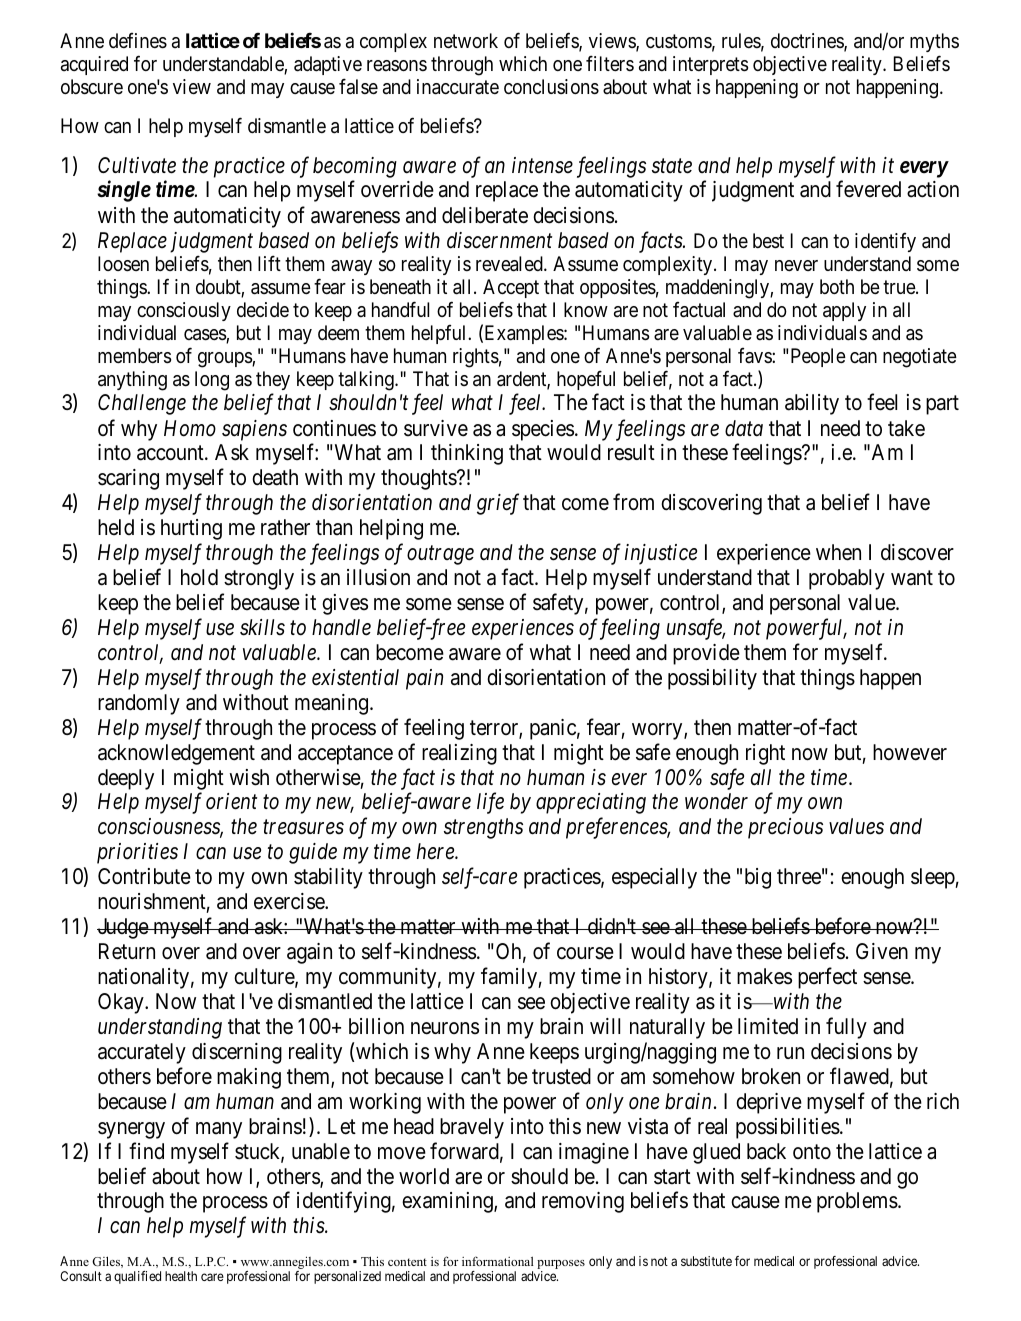  What do you see at coordinates (137, 853) in the page?
I see `priorities` at bounding box center [137, 853].
